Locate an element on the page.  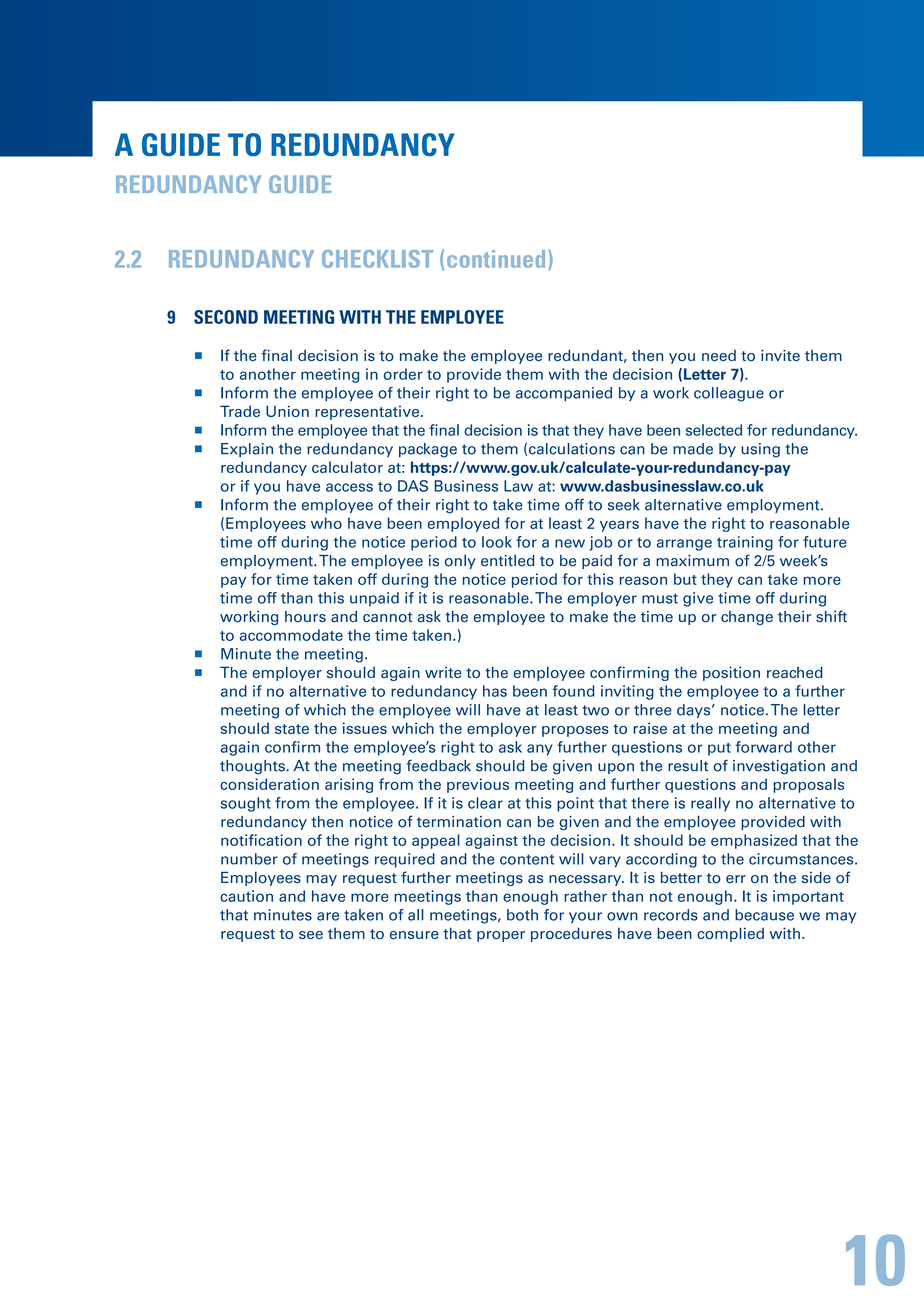
hours is located at coordinates (305, 617).
